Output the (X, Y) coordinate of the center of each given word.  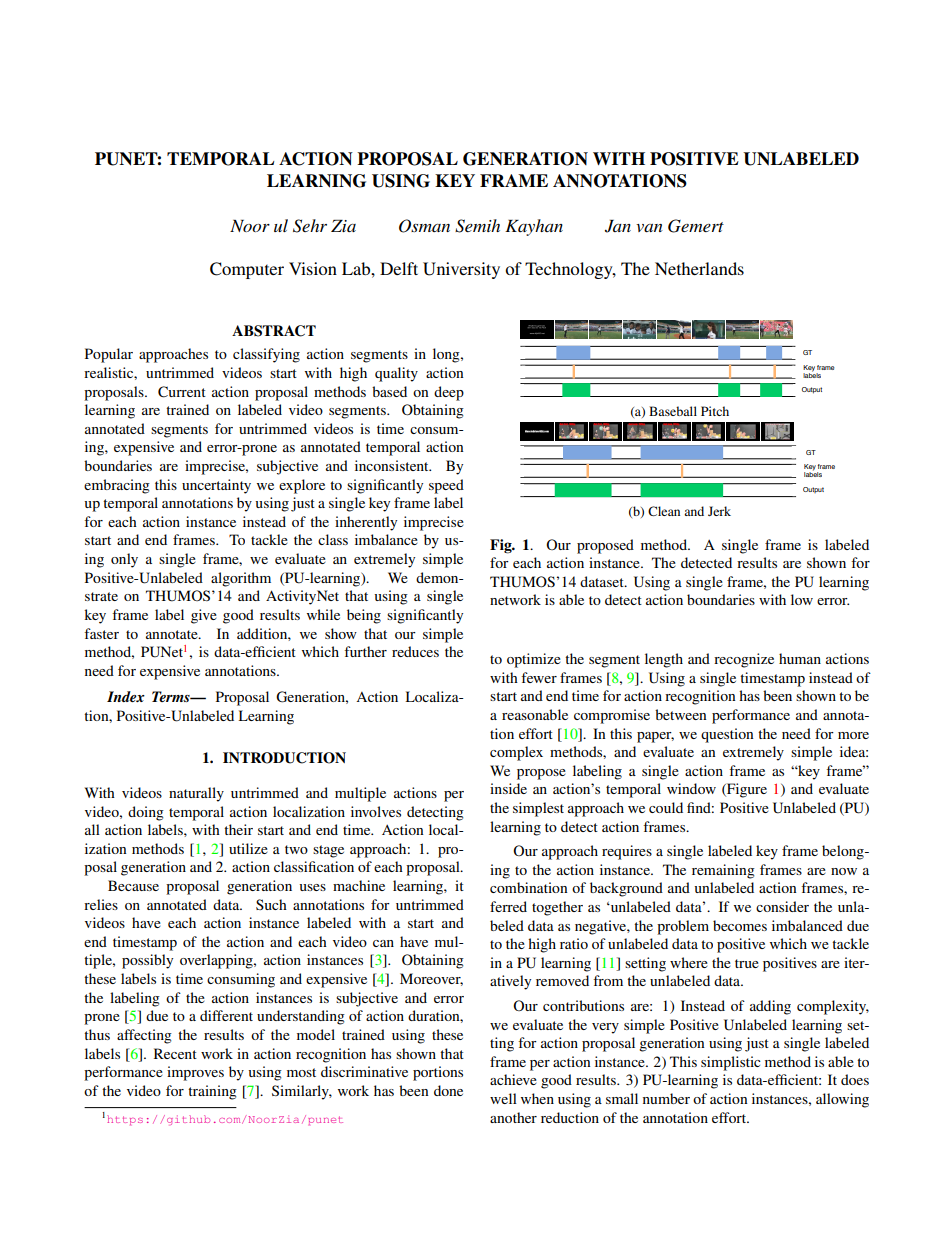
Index (126, 696)
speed (446, 486)
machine (359, 885)
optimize (534, 660)
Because (133, 885)
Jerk (719, 511)
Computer (247, 270)
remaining (723, 871)
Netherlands (699, 268)
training (212, 1092)
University (461, 270)
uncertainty (216, 486)
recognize (744, 660)
